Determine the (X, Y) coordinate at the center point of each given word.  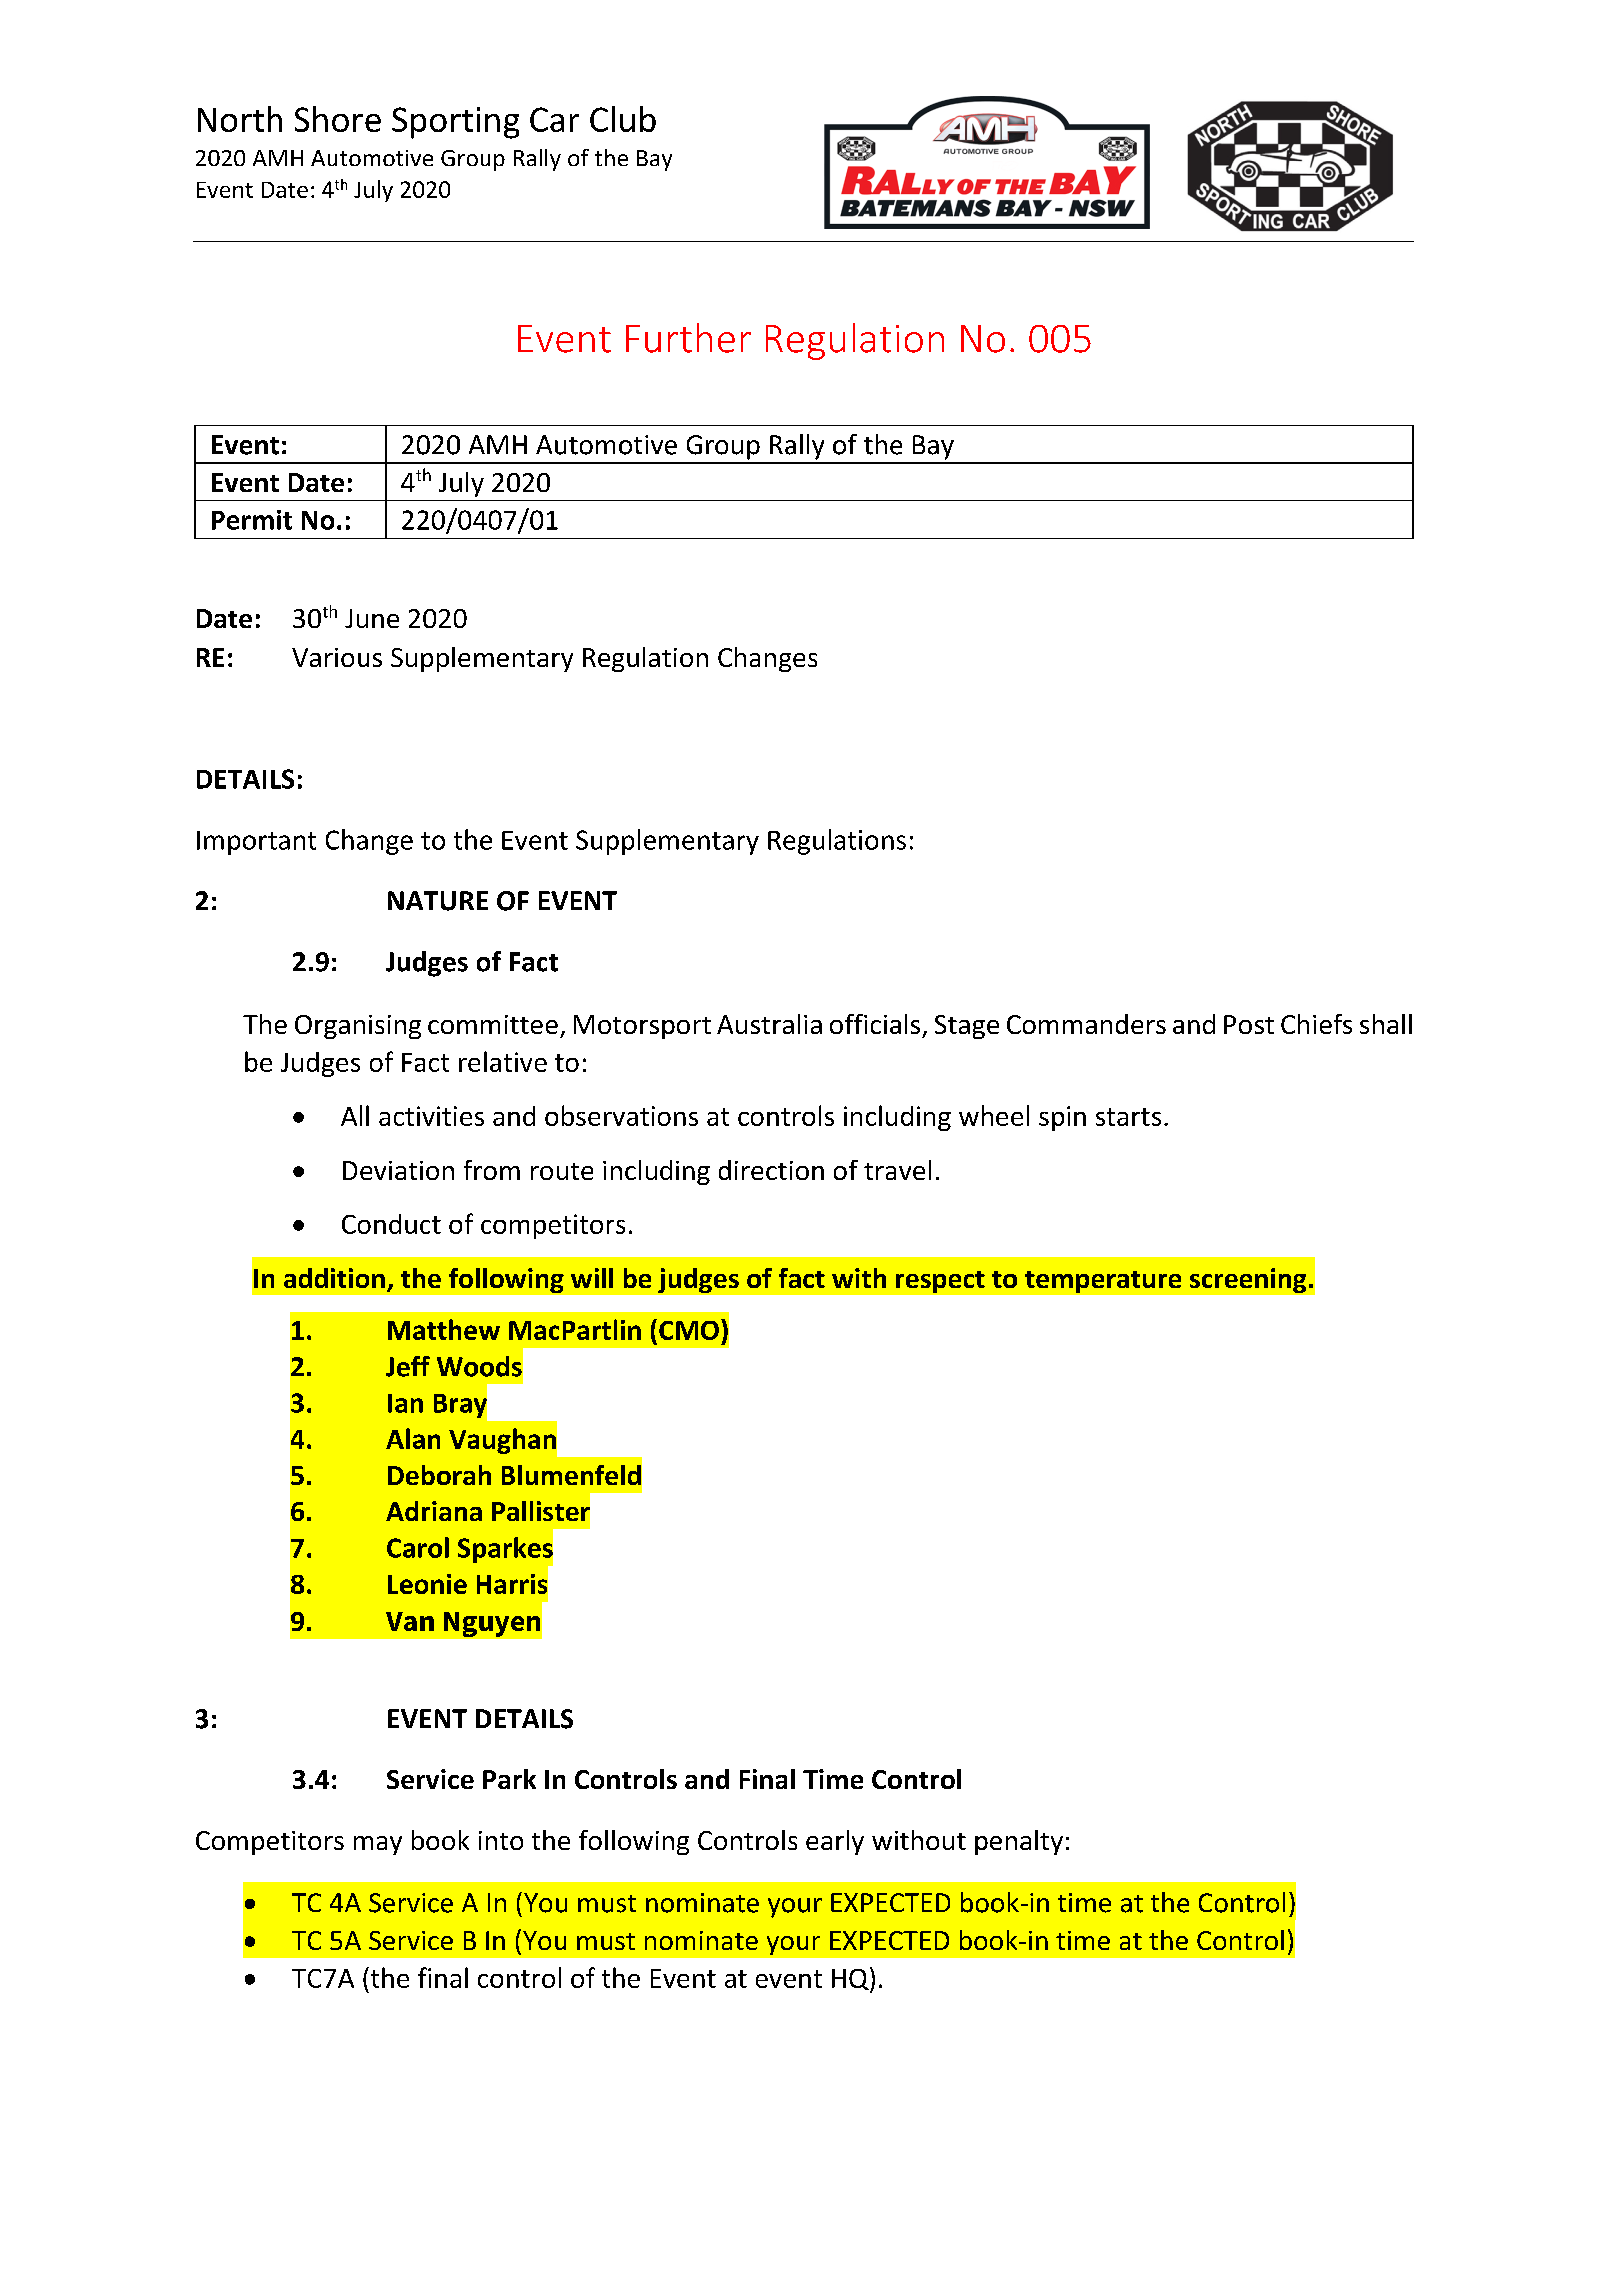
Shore (338, 119)
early (835, 1842)
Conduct (391, 1224)
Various (337, 657)
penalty (1019, 1842)
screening (1248, 1280)
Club (623, 119)
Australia (769, 1024)
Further (688, 338)
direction (771, 1170)
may (378, 1845)
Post (1249, 1024)
